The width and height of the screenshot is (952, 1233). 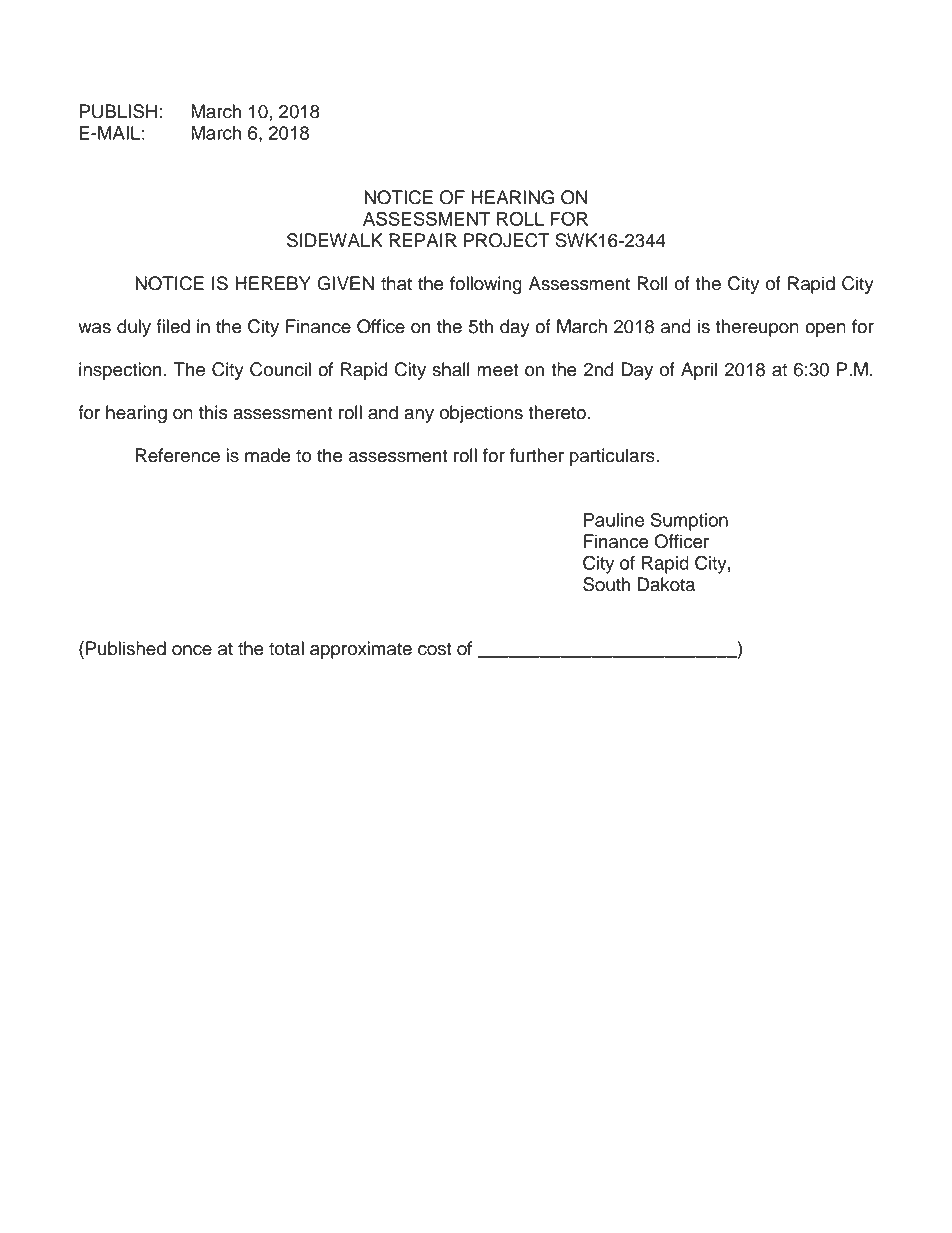 What do you see at coordinates (699, 371) in the screenshot?
I see `April` at bounding box center [699, 371].
